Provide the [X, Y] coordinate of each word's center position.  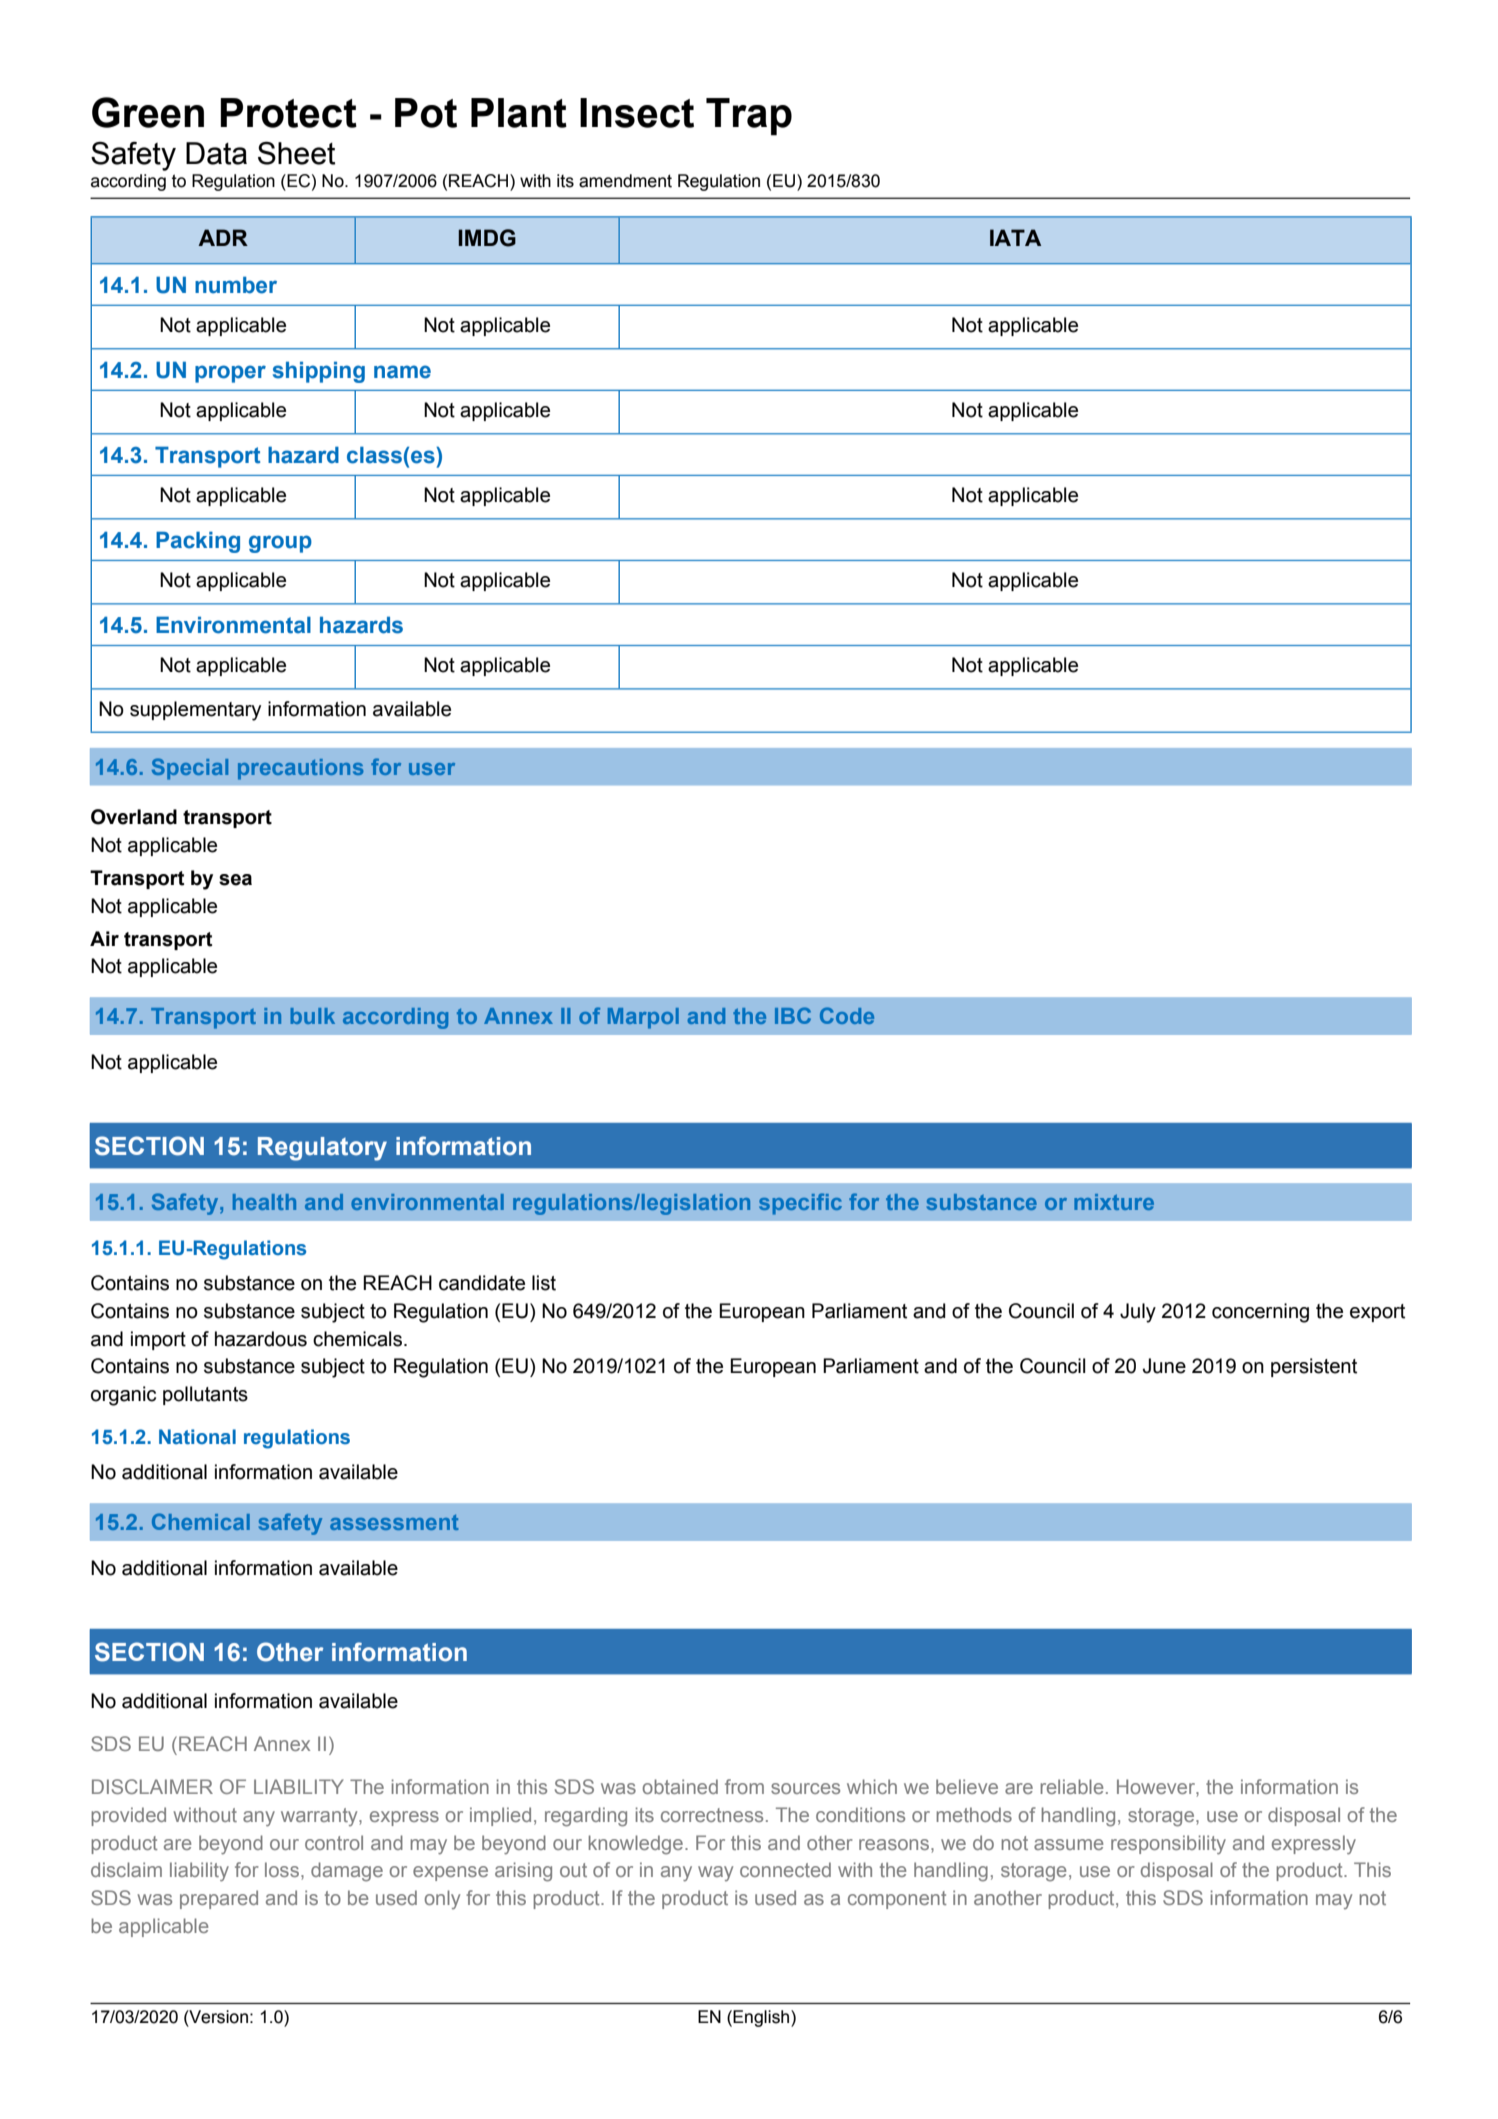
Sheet [296, 153]
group [280, 544]
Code [847, 1015]
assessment [394, 1522]
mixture [1114, 1202]
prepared [219, 1899]
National [197, 1436]
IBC [793, 1015]
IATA [1015, 237]
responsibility [1168, 1845]
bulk [312, 1016]
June [1164, 1366]
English [762, 2018]
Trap [749, 117]
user [432, 769]
